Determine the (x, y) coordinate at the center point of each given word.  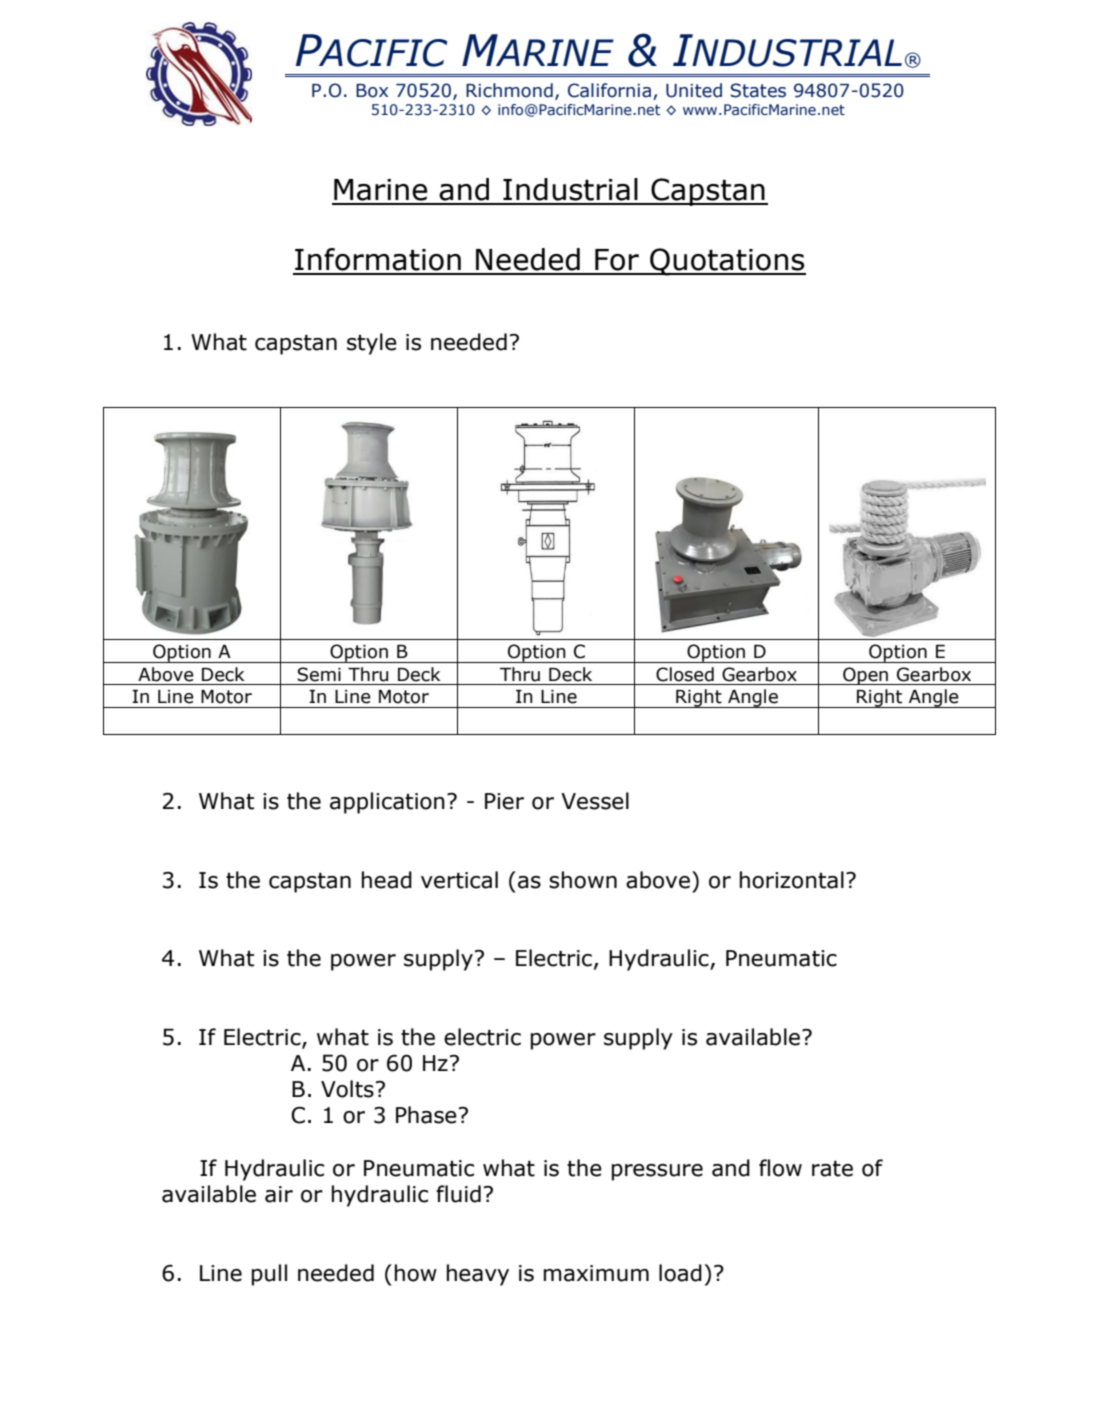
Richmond (509, 90)
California (609, 90)
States (758, 90)
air (279, 1194)
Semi (319, 674)
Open (866, 676)
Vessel (595, 801)
